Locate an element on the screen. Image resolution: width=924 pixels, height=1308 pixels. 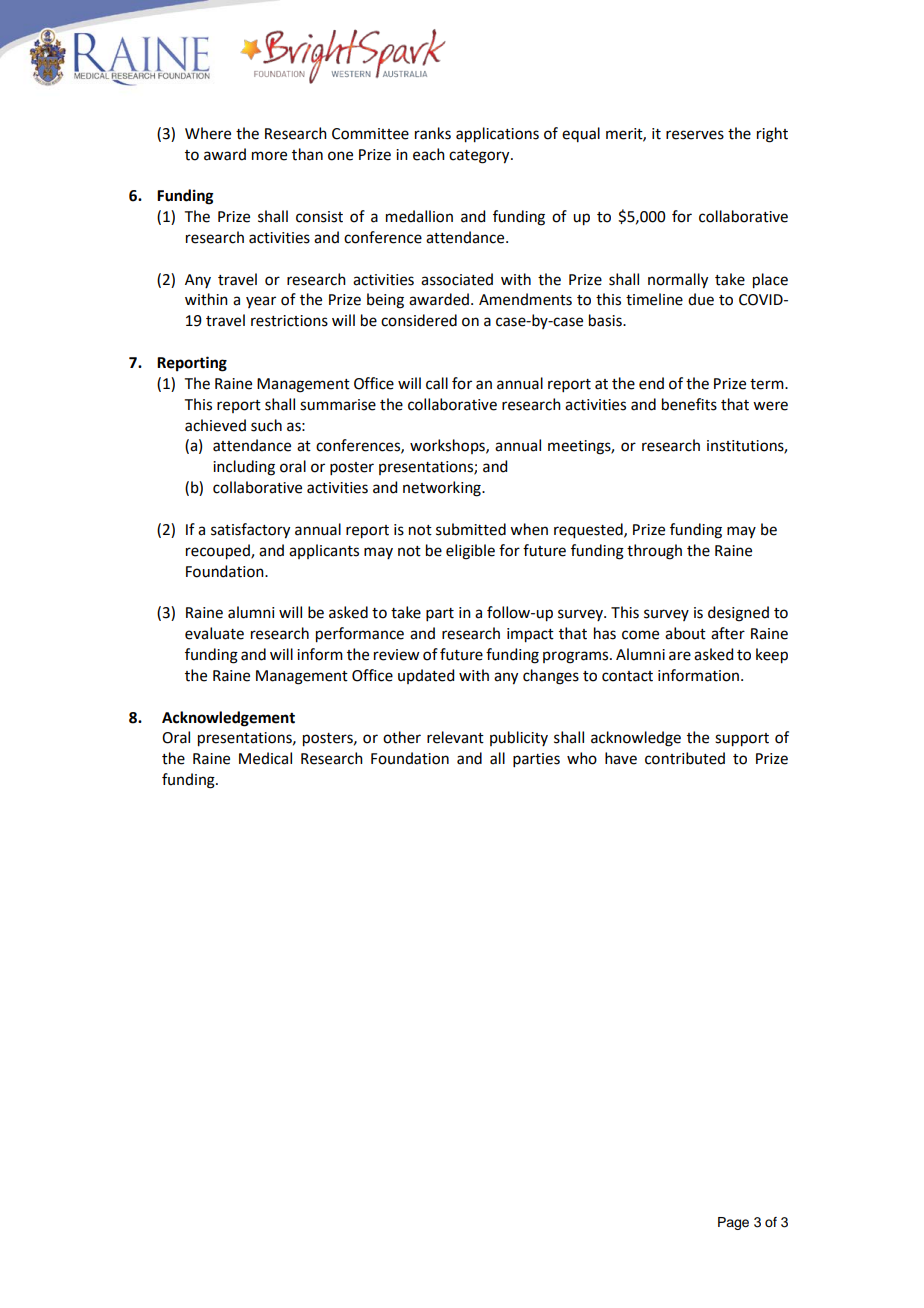
Medical is located at coordinates (265, 758).
